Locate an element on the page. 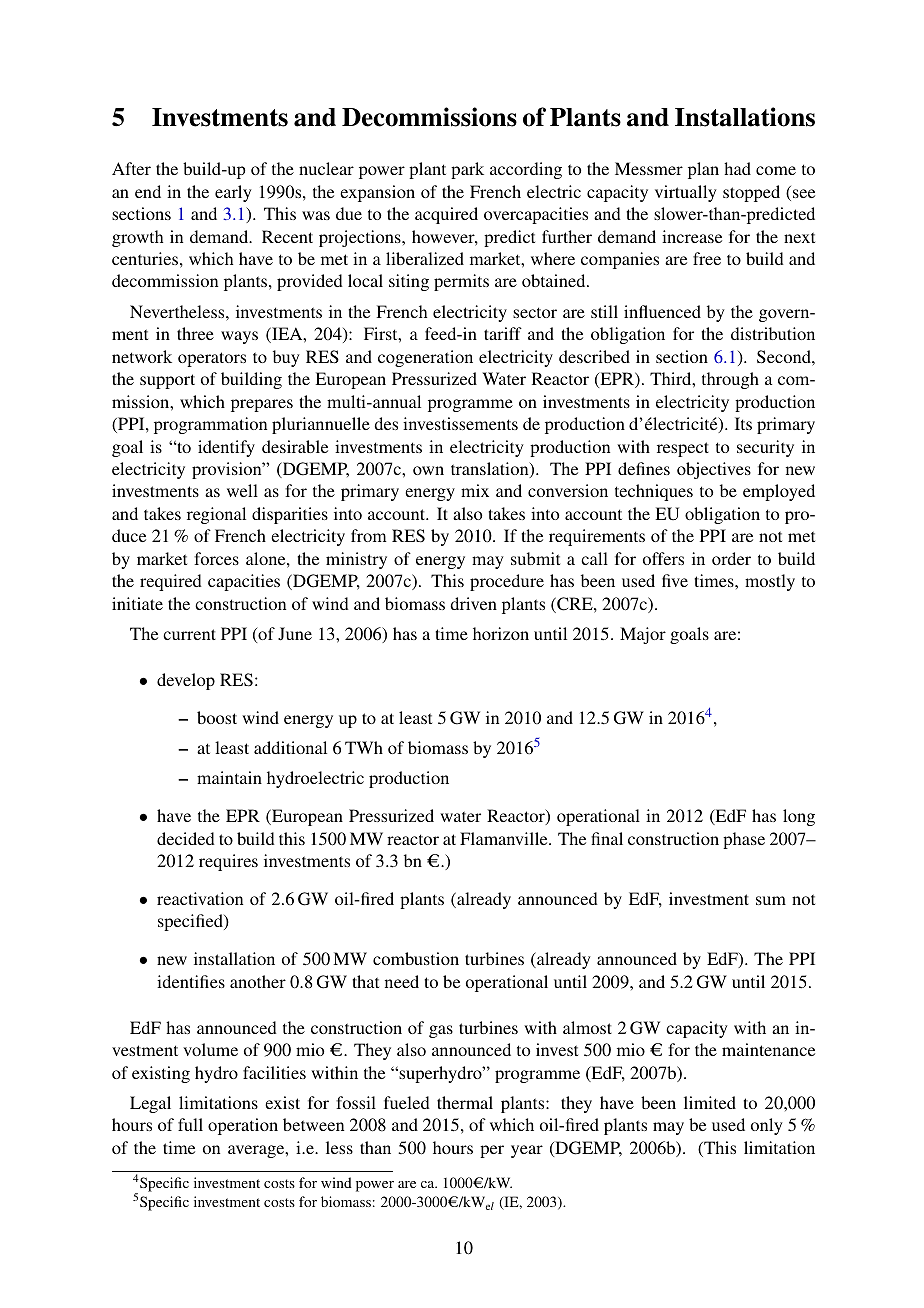  acquired is located at coordinates (446, 215).
